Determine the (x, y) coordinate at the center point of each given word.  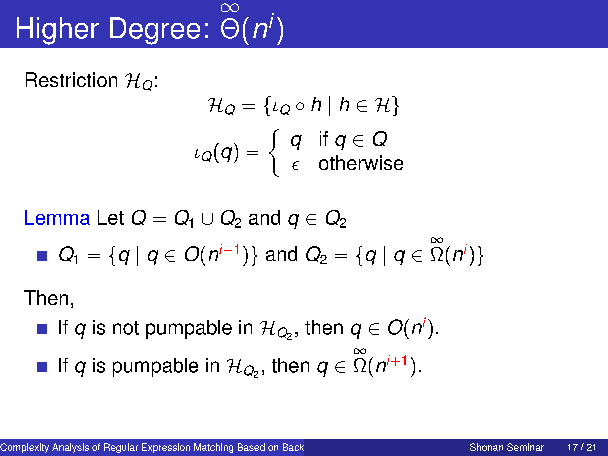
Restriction (71, 79)
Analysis (70, 448)
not (126, 328)
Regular (121, 448)
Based (251, 447)
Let (111, 217)
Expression (166, 448)
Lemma (57, 217)
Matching (213, 448)
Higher (58, 31)
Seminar (525, 447)
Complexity (24, 448)
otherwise (361, 162)
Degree (155, 31)
